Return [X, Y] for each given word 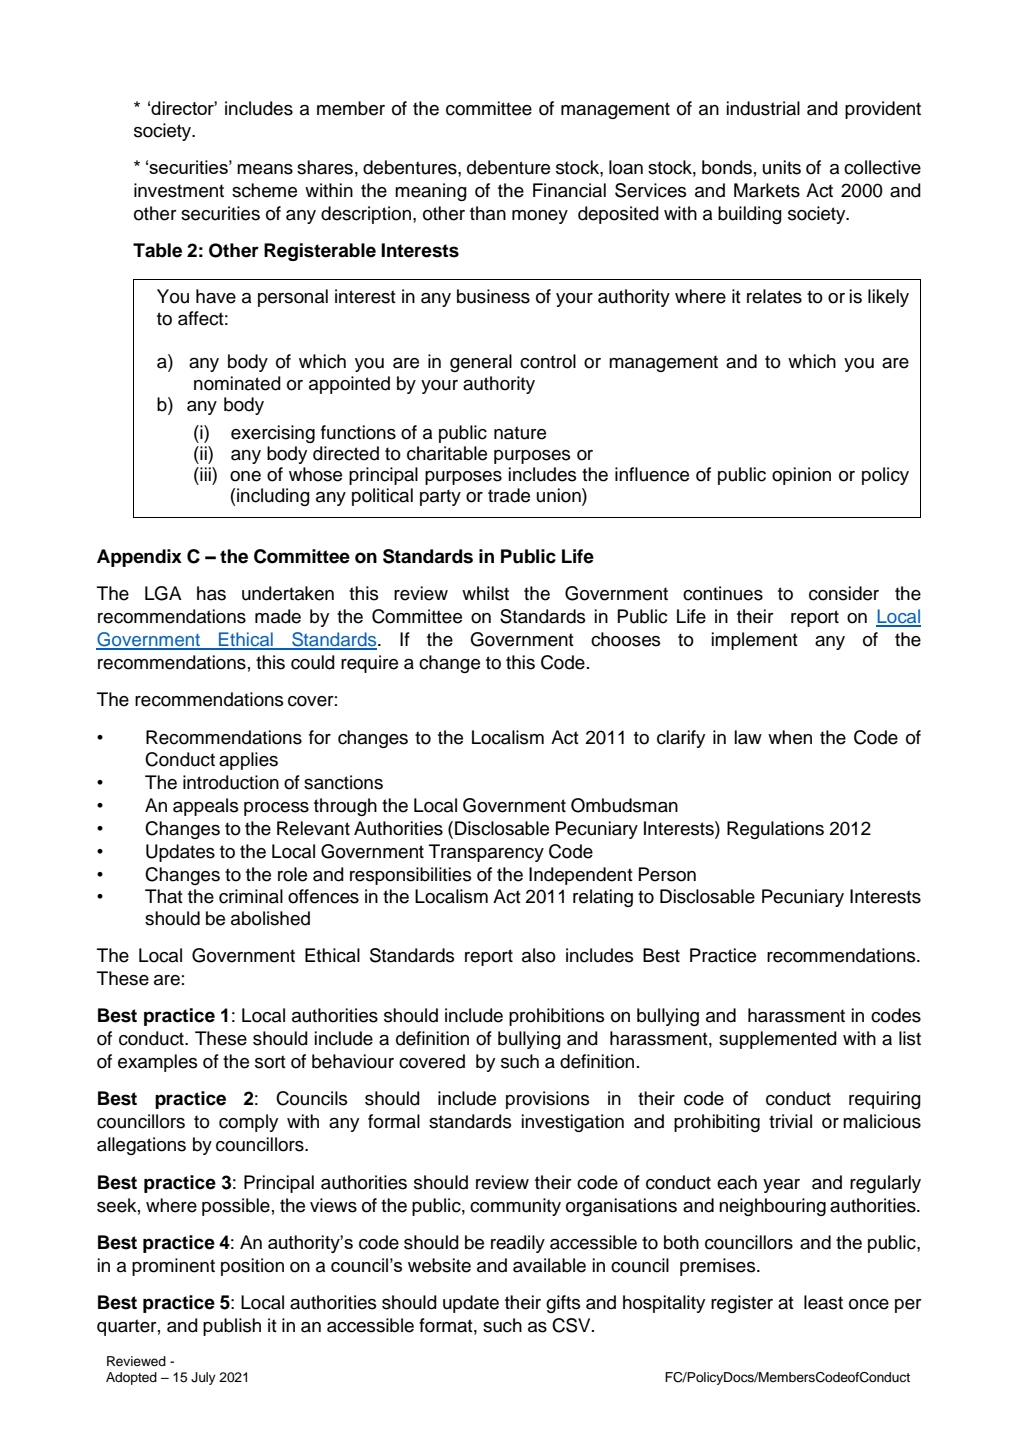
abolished [270, 918]
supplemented [778, 1040]
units [782, 167]
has [211, 593]
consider [844, 593]
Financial [569, 190]
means [265, 169]
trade [509, 495]
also [539, 955]
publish [232, 1327]
